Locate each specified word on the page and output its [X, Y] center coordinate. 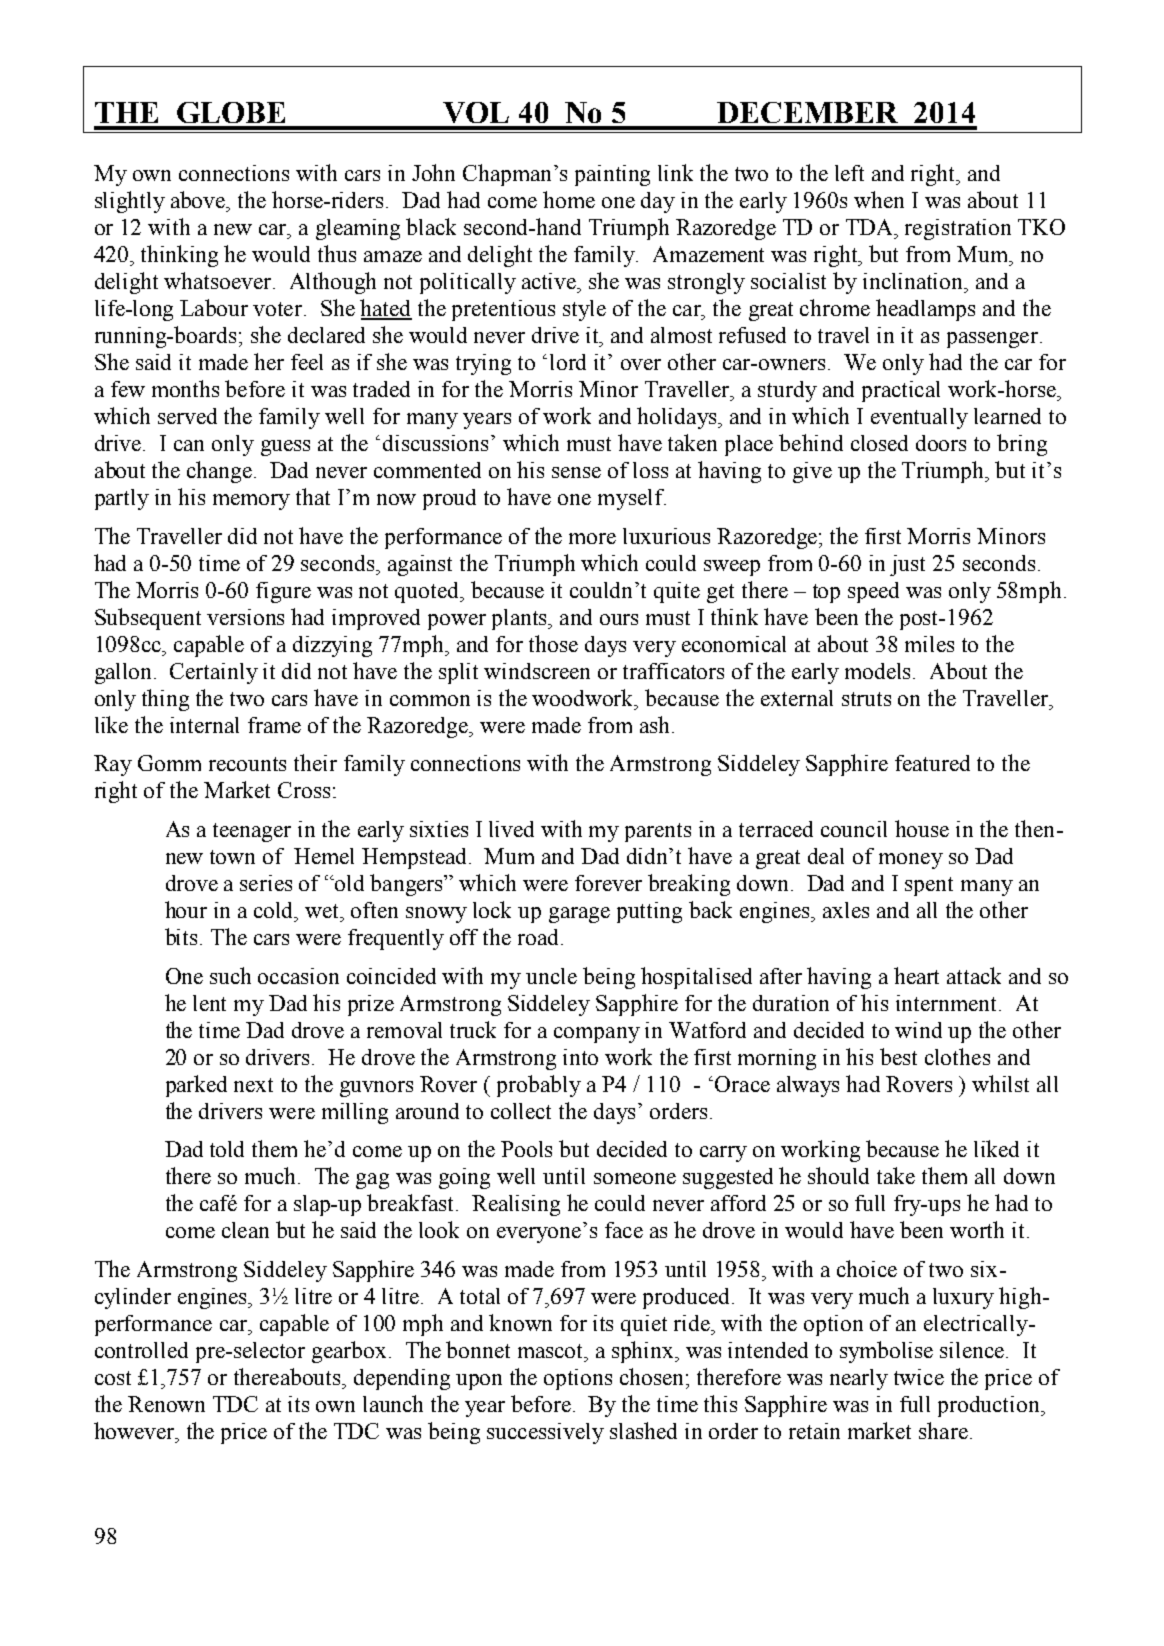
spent [929, 886]
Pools [526, 1149]
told [227, 1149]
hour [186, 909]
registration [958, 229]
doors [941, 443]
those [553, 643]
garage [579, 915]
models [879, 671]
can [189, 445]
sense [576, 472]
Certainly [214, 673]
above [199, 199]
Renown [166, 1404]
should [838, 1175]
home [569, 199]
